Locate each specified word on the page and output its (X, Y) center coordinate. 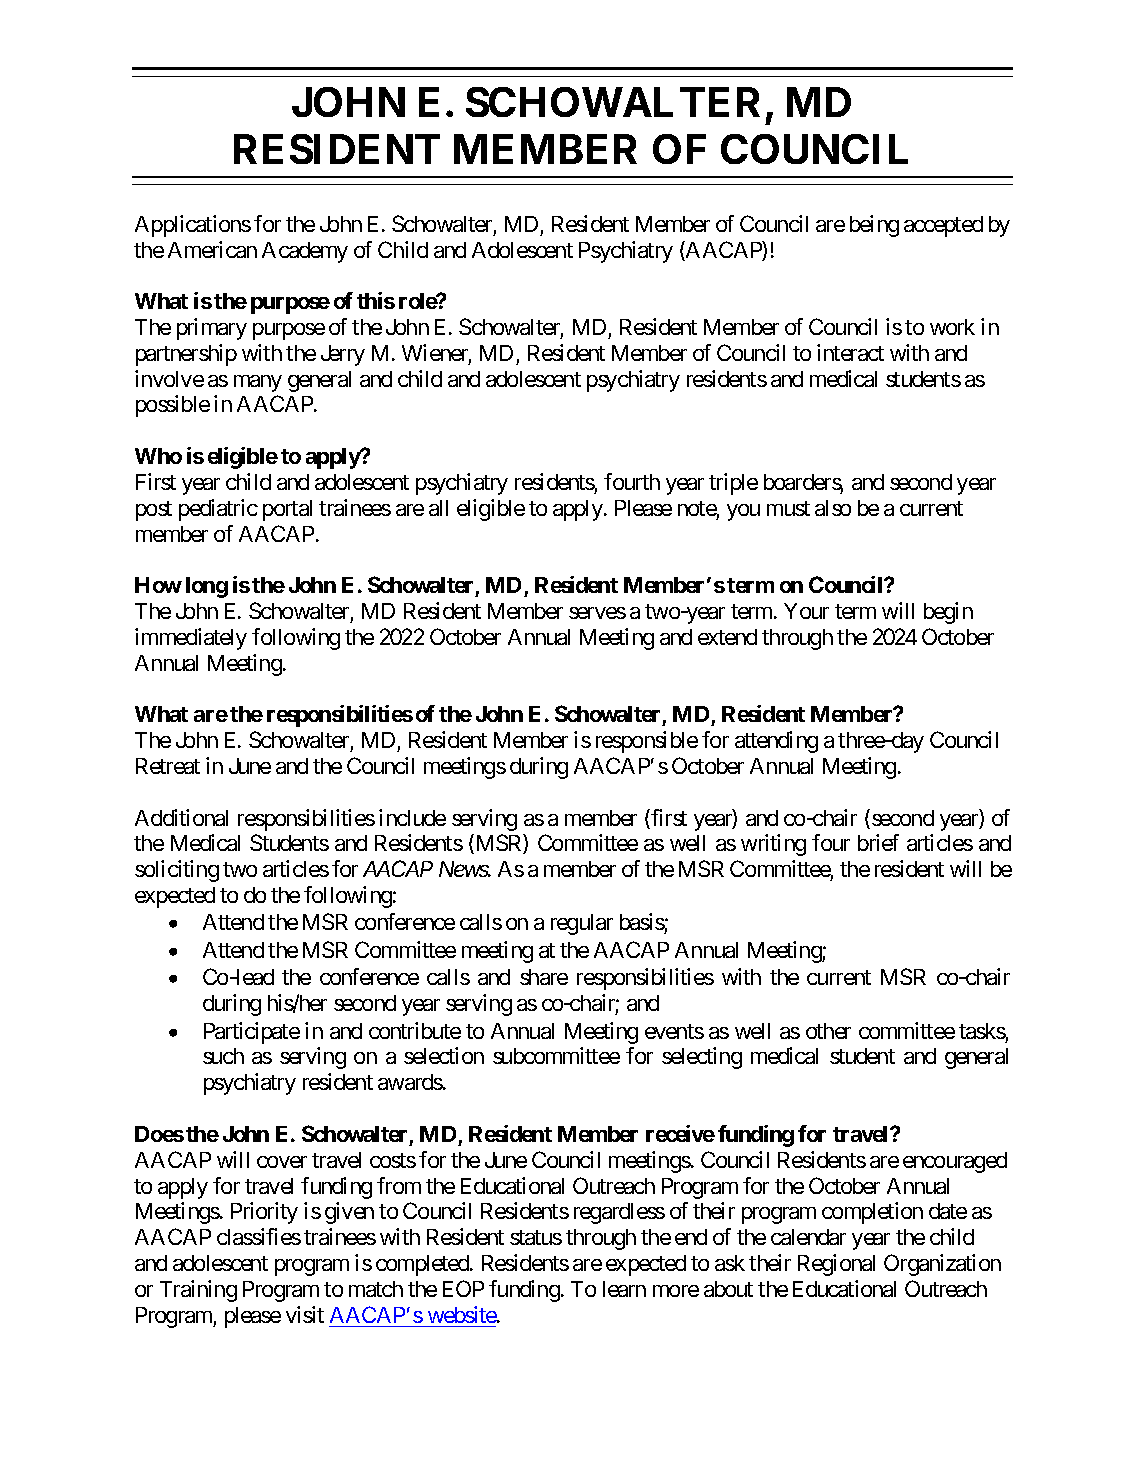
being (874, 226)
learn (624, 1289)
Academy (305, 252)
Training (198, 1291)
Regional (836, 1265)
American (212, 249)
